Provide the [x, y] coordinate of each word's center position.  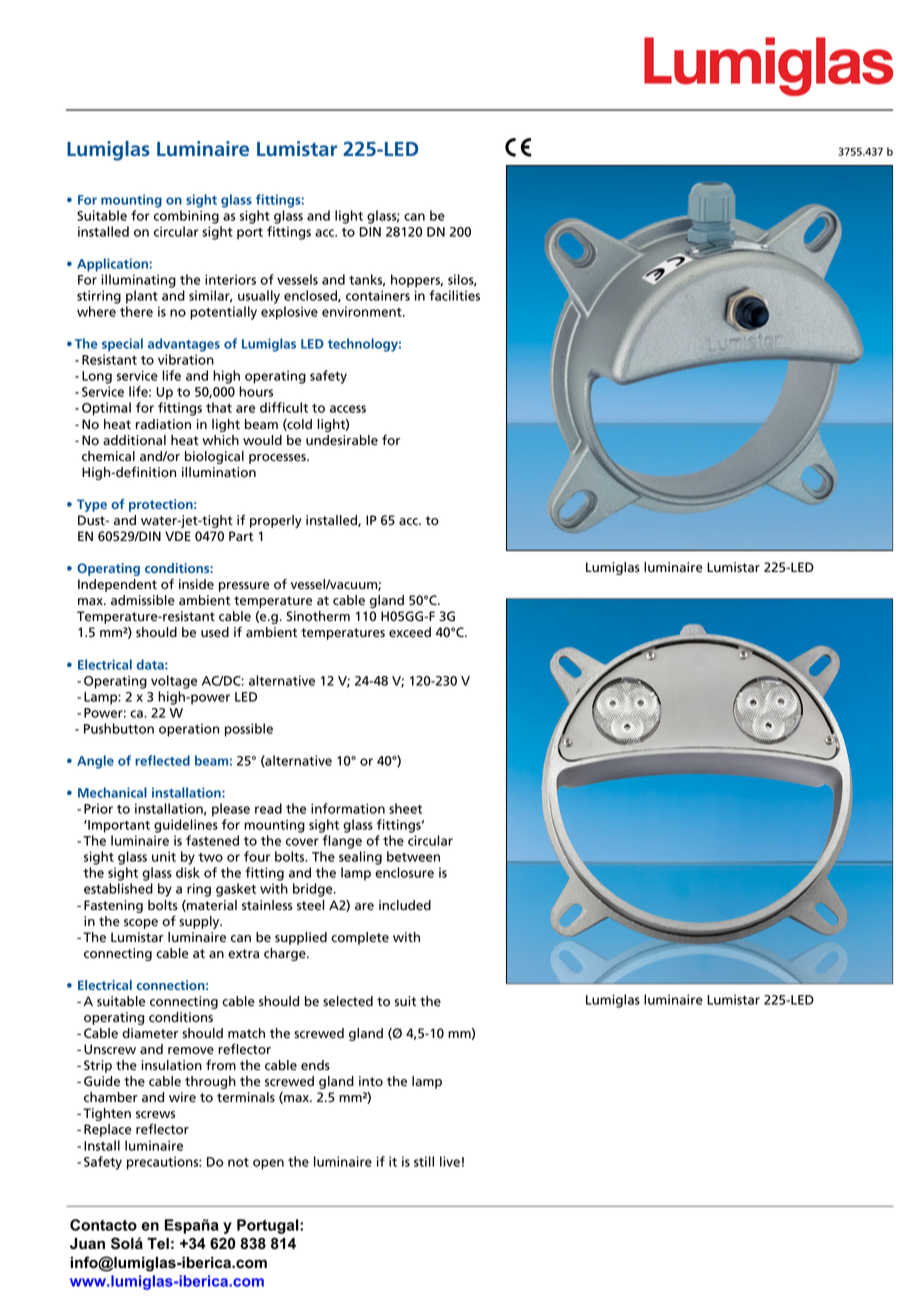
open [268, 1164]
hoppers [417, 281]
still [424, 1161]
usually [259, 297]
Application [112, 265]
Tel [158, 1243]
